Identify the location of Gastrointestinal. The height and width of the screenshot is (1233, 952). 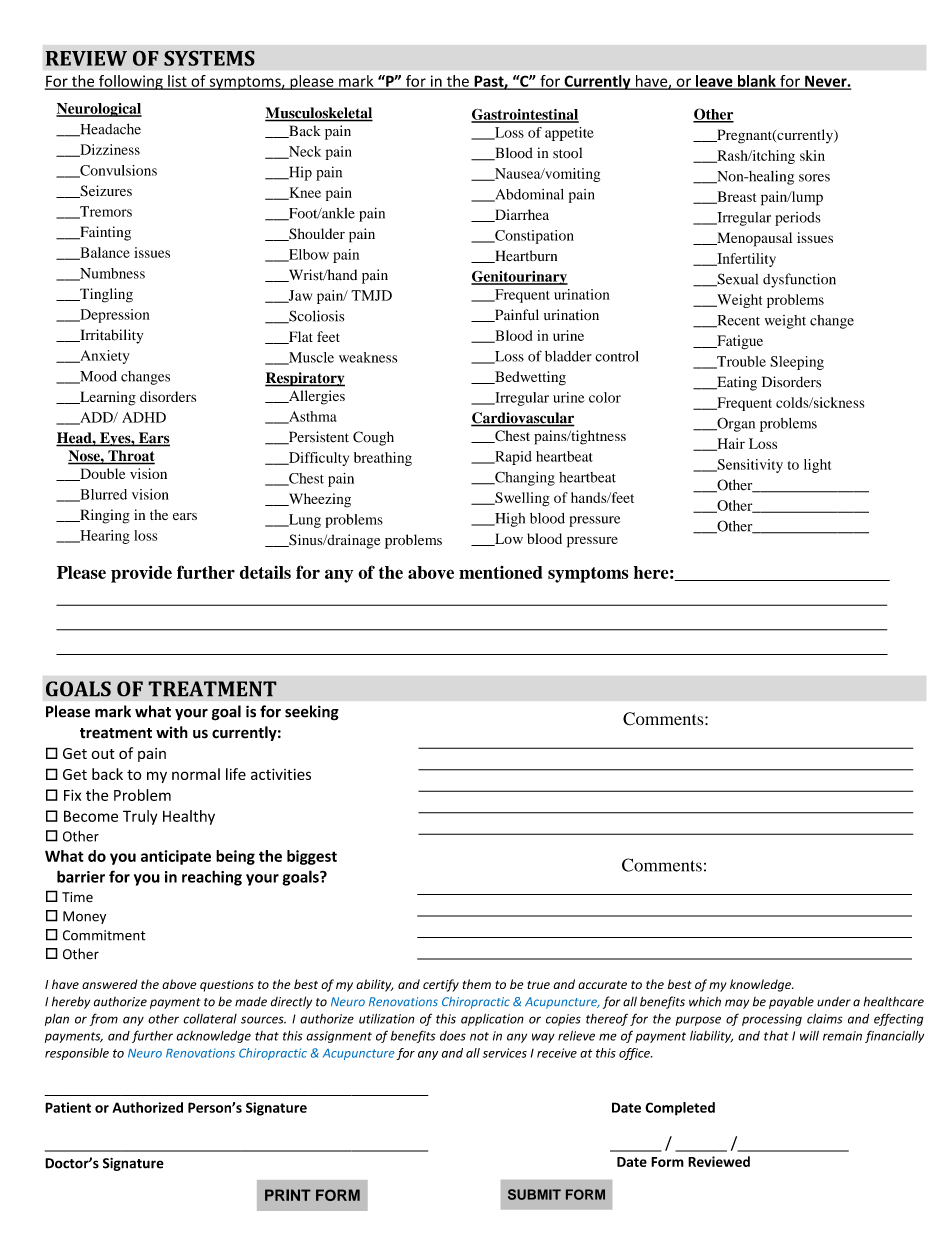
(525, 115).
